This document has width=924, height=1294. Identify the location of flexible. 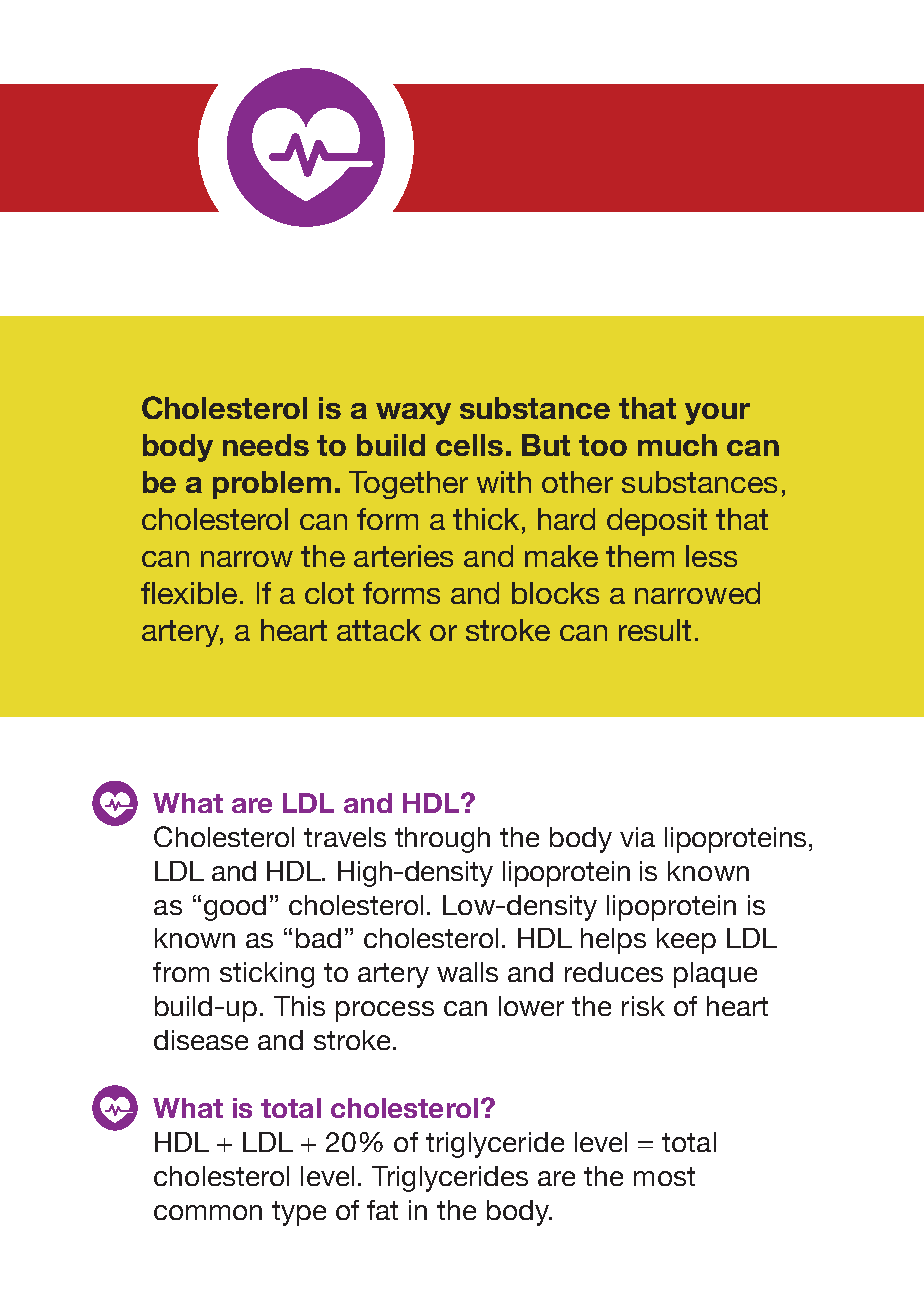
(189, 593).
